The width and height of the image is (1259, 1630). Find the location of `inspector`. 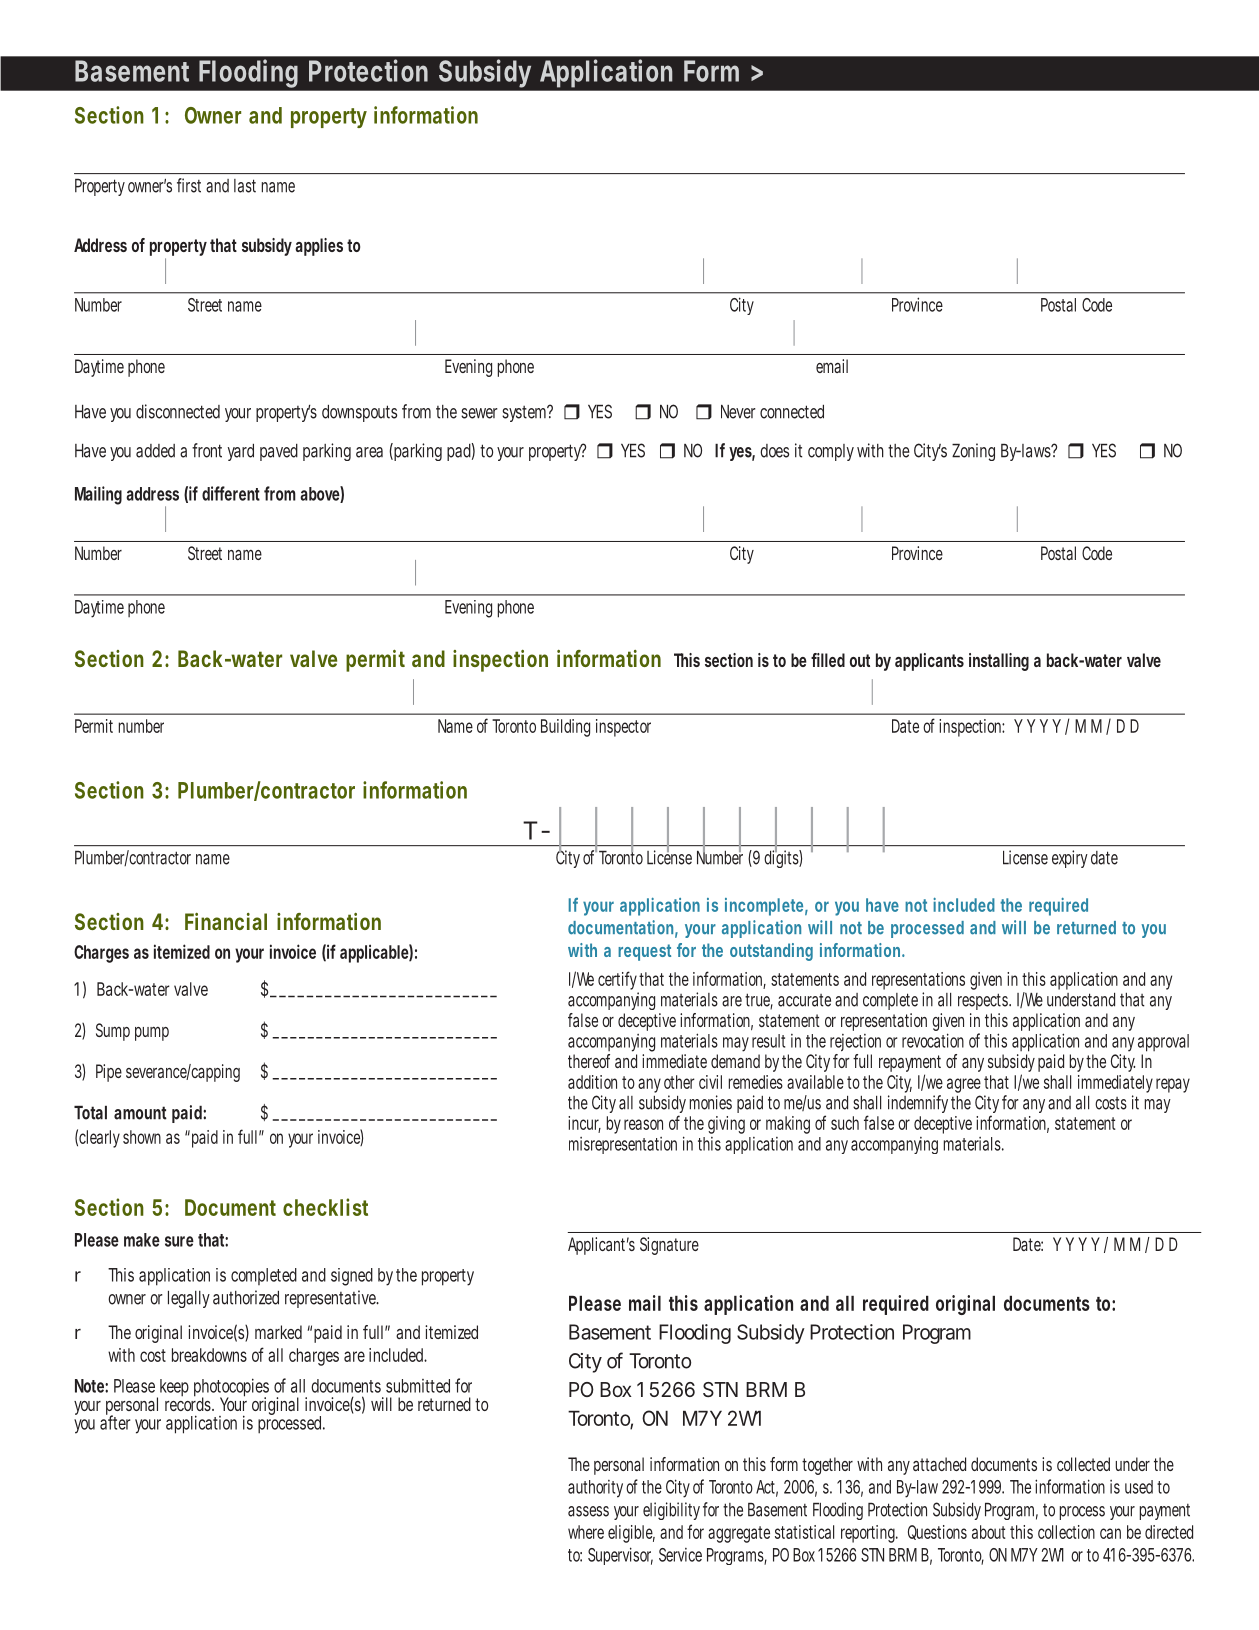

inspector is located at coordinates (623, 728).
